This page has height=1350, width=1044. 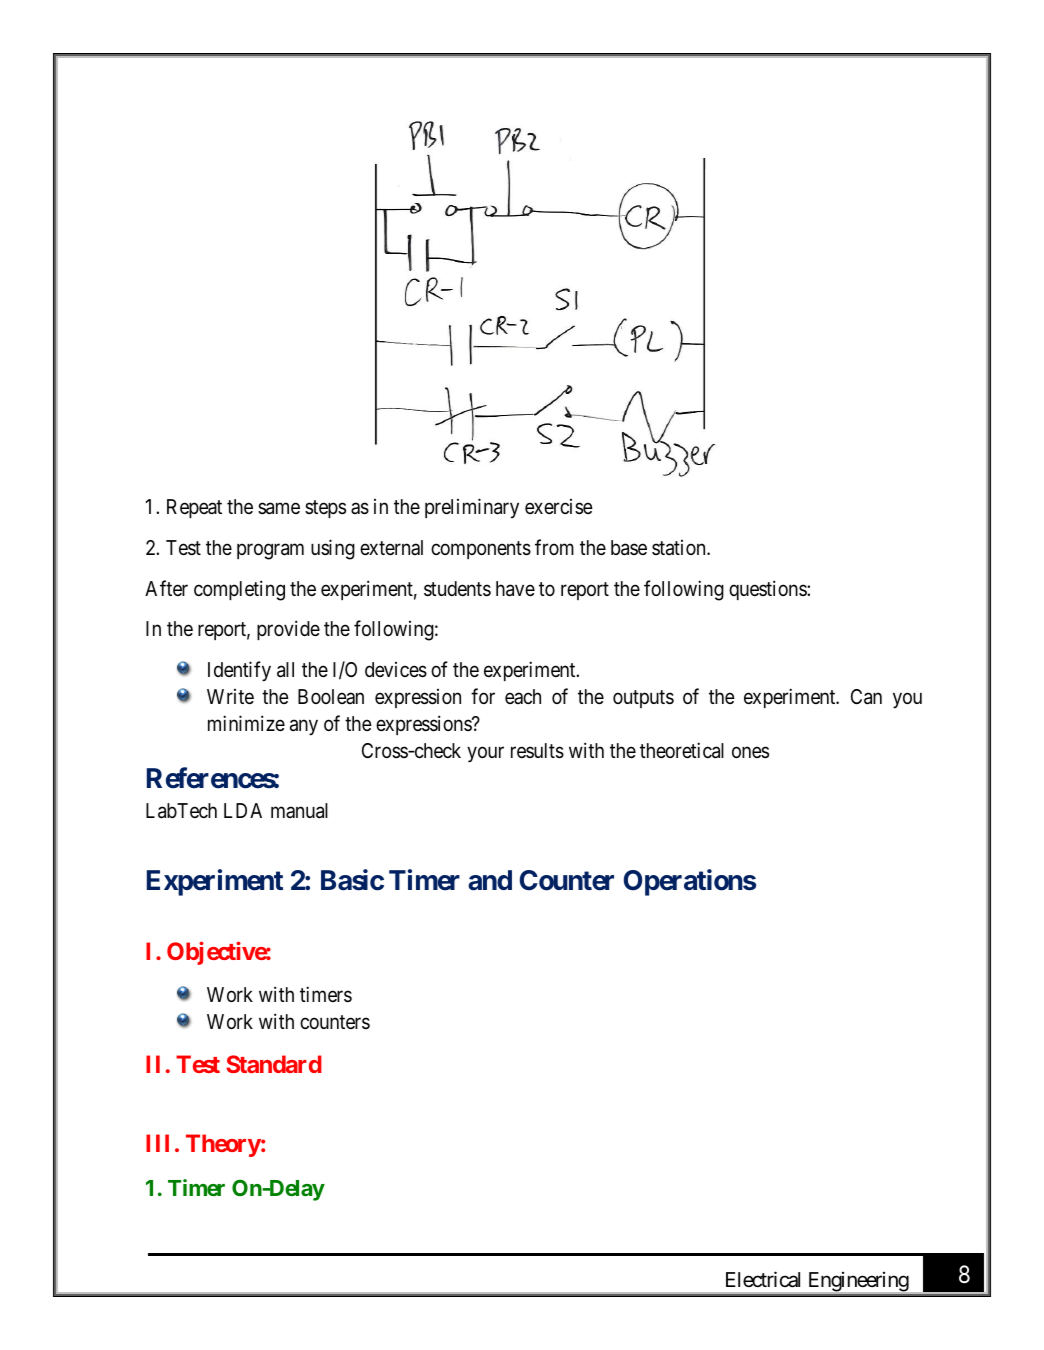 I want to click on program, so click(x=270, y=552).
